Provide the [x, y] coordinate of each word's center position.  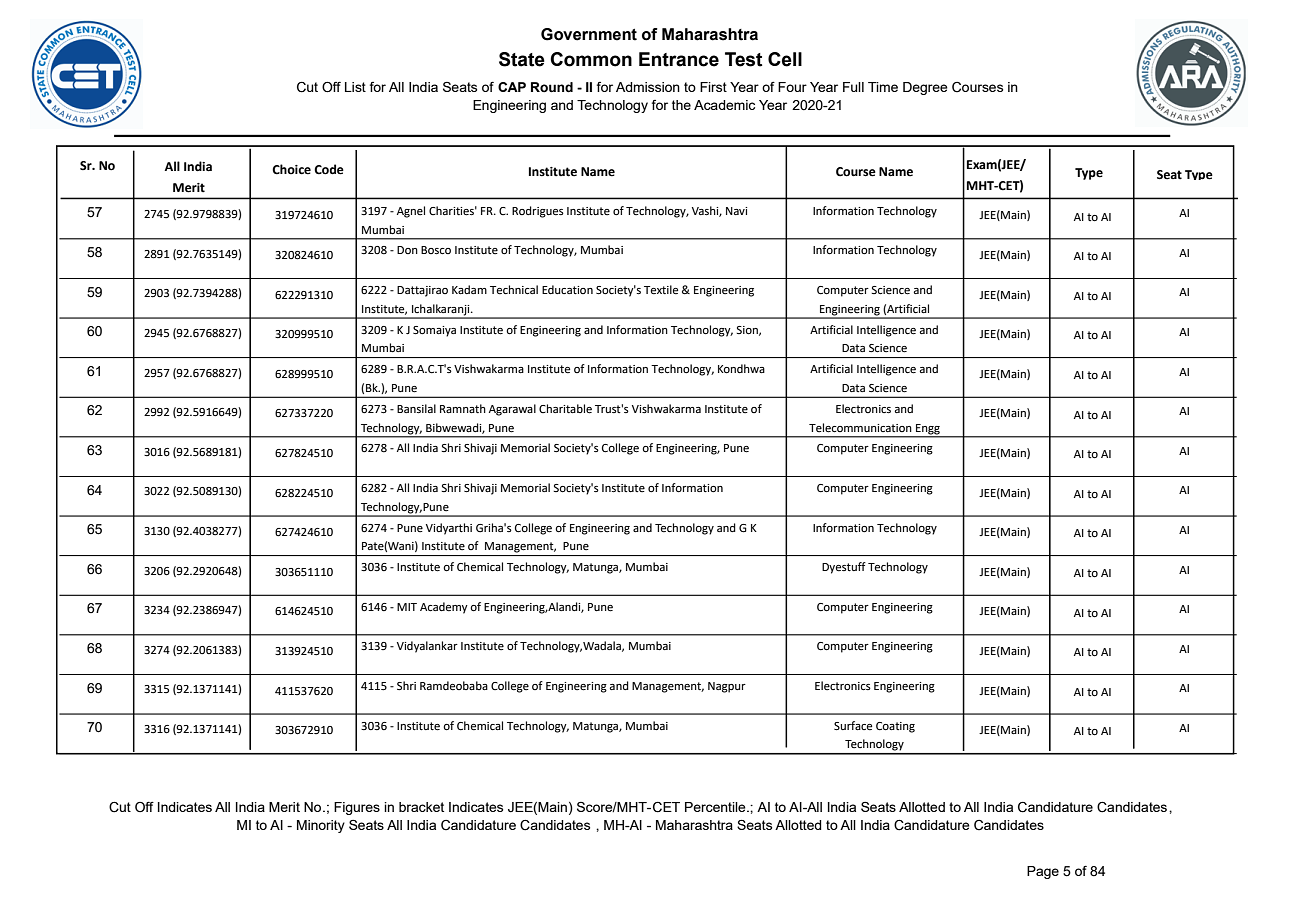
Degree [925, 88]
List [355, 87]
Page [1043, 872]
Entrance [679, 59]
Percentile [716, 807]
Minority [321, 826]
